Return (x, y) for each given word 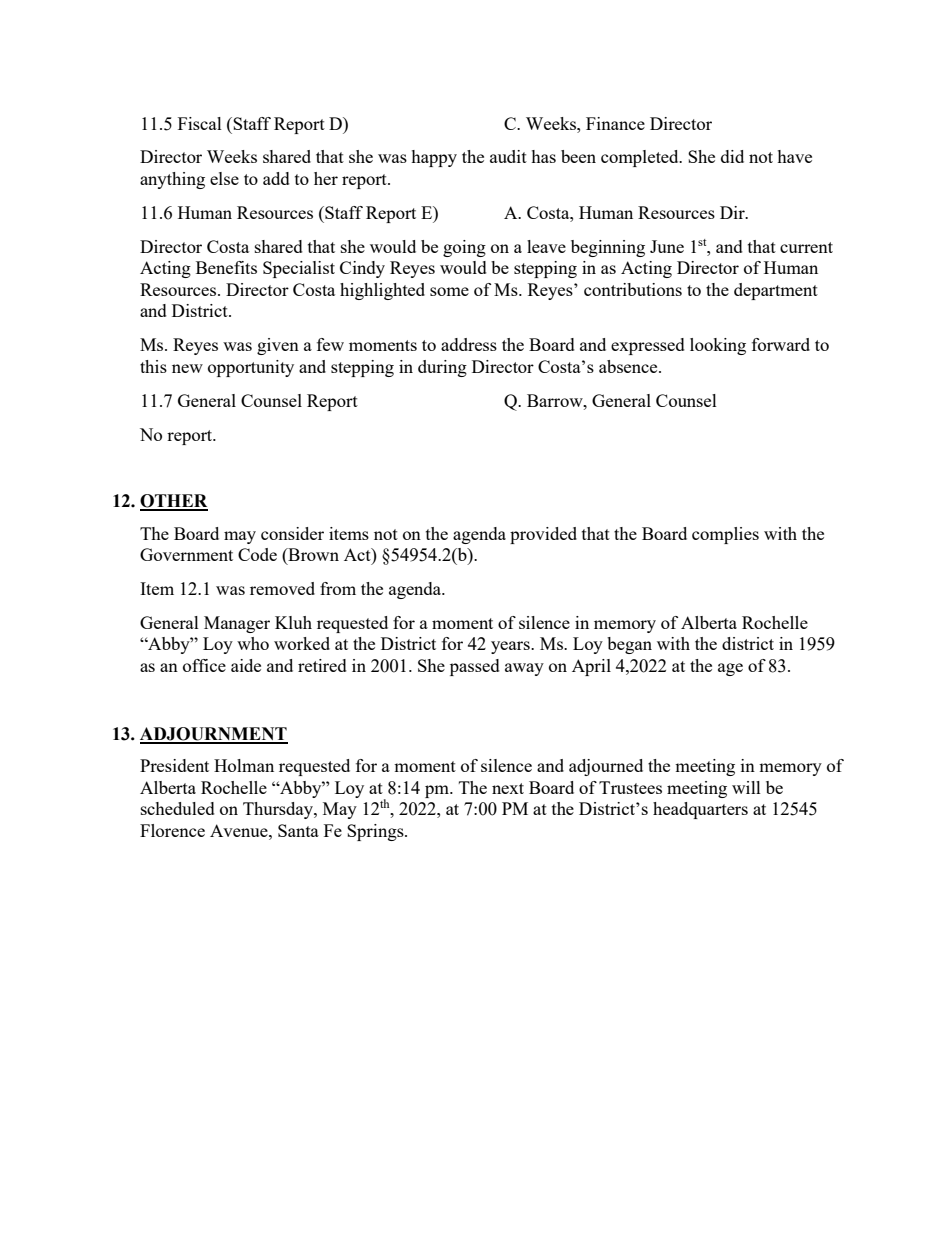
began (629, 645)
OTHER (174, 502)
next (508, 788)
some (449, 291)
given (278, 346)
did (732, 156)
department (776, 291)
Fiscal (200, 123)
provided (543, 535)
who (253, 643)
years (511, 647)
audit (508, 156)
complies (725, 535)
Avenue (240, 830)
